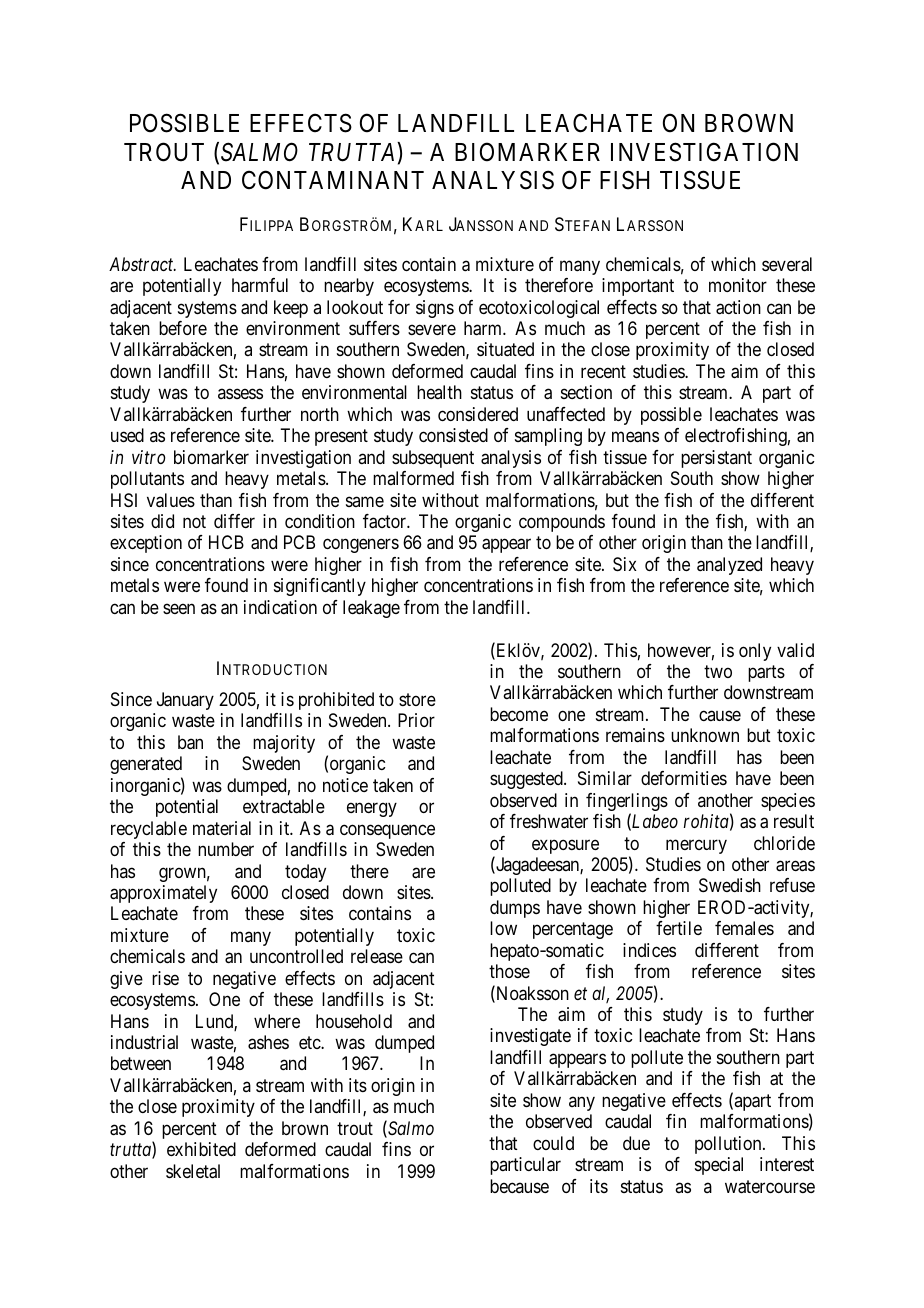 This document has height=1308, width=924. What do you see at coordinates (142, 264) in the document?
I see `Abstract` at bounding box center [142, 264].
